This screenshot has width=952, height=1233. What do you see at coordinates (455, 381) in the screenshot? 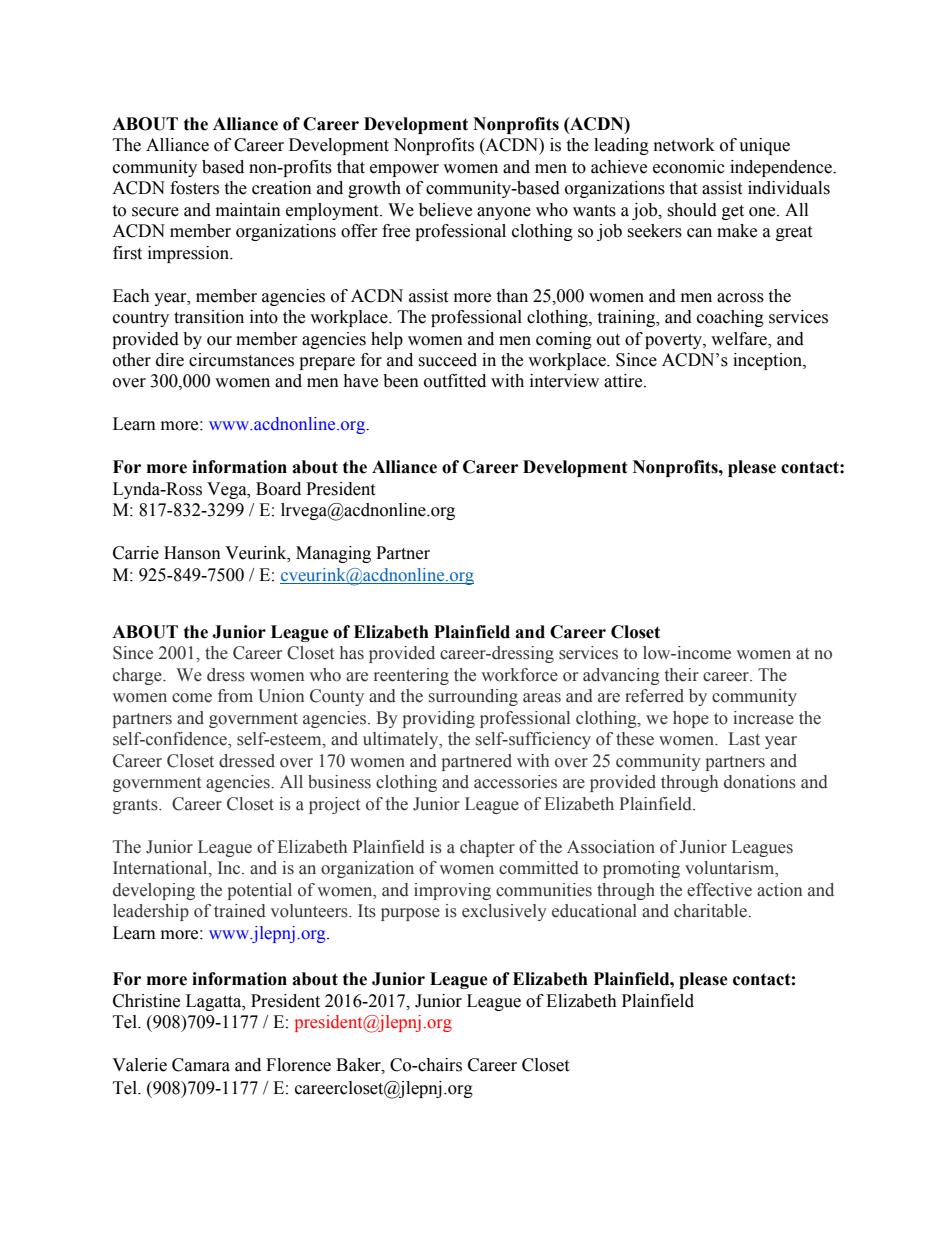
I see `outfitted` at bounding box center [455, 381].
